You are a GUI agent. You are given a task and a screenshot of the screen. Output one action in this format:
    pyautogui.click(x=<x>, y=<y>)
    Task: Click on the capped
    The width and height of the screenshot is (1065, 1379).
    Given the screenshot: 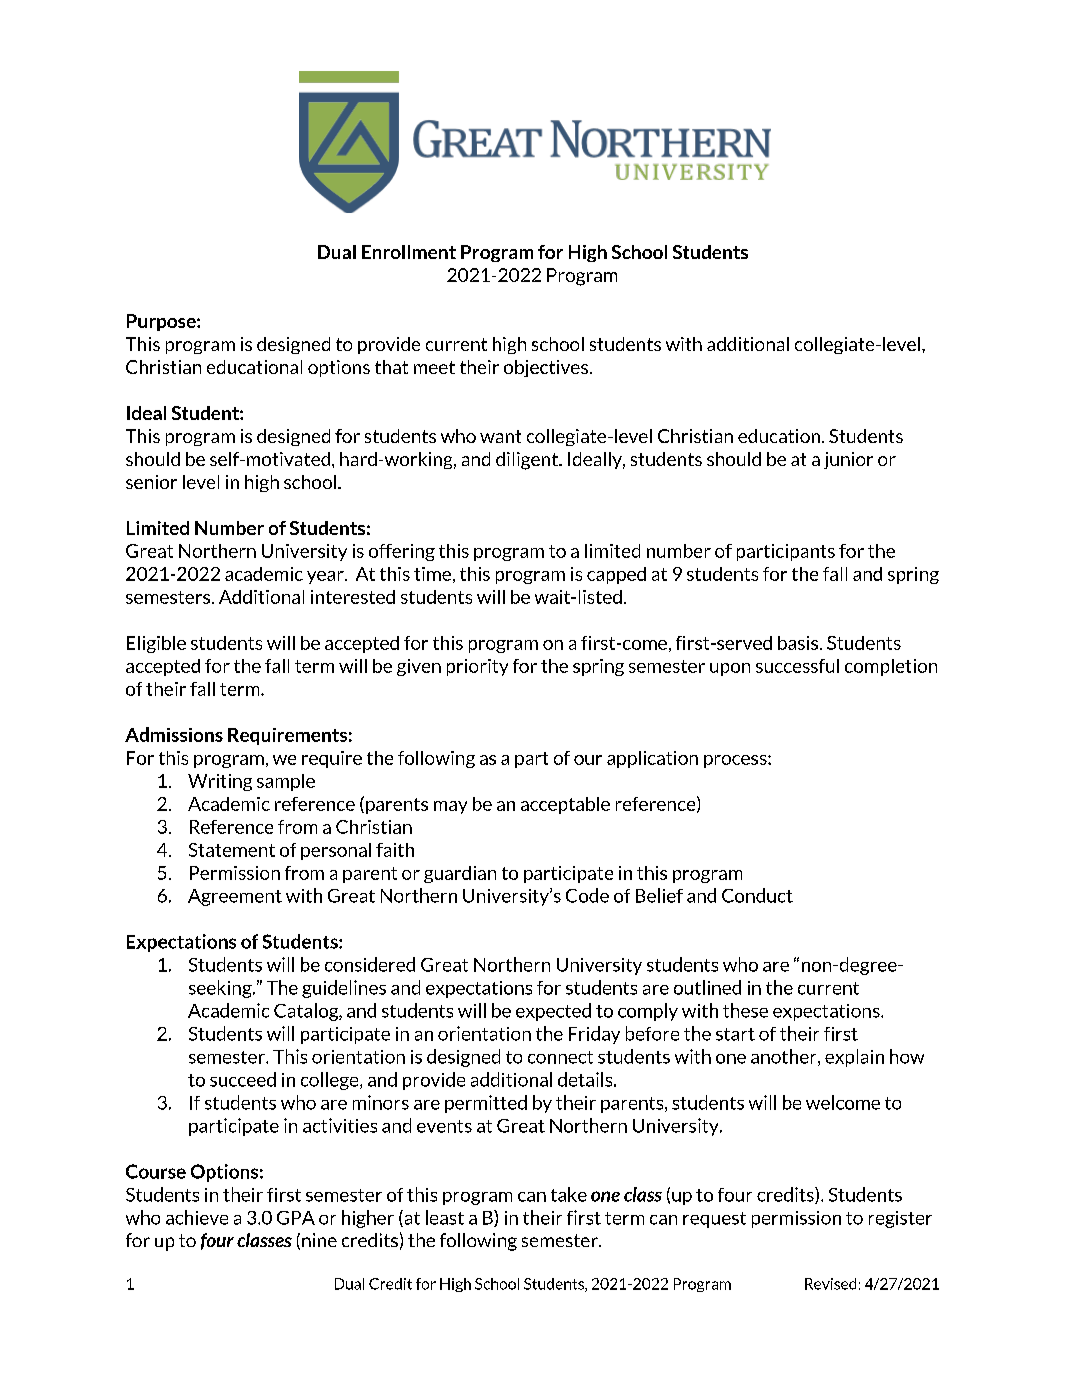 What is the action you would take?
    pyautogui.click(x=616, y=575)
